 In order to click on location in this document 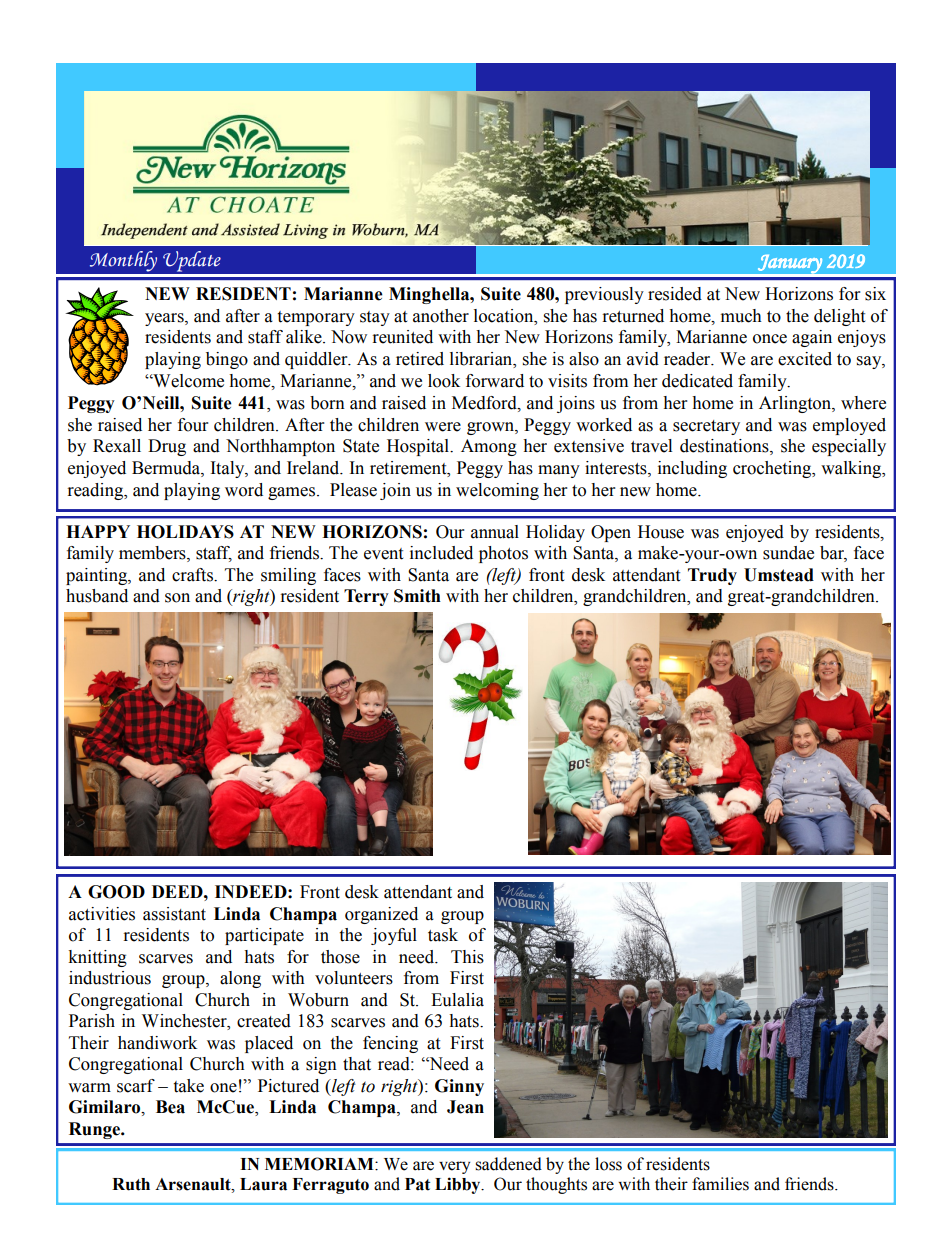, I will do `click(505, 316)`.
